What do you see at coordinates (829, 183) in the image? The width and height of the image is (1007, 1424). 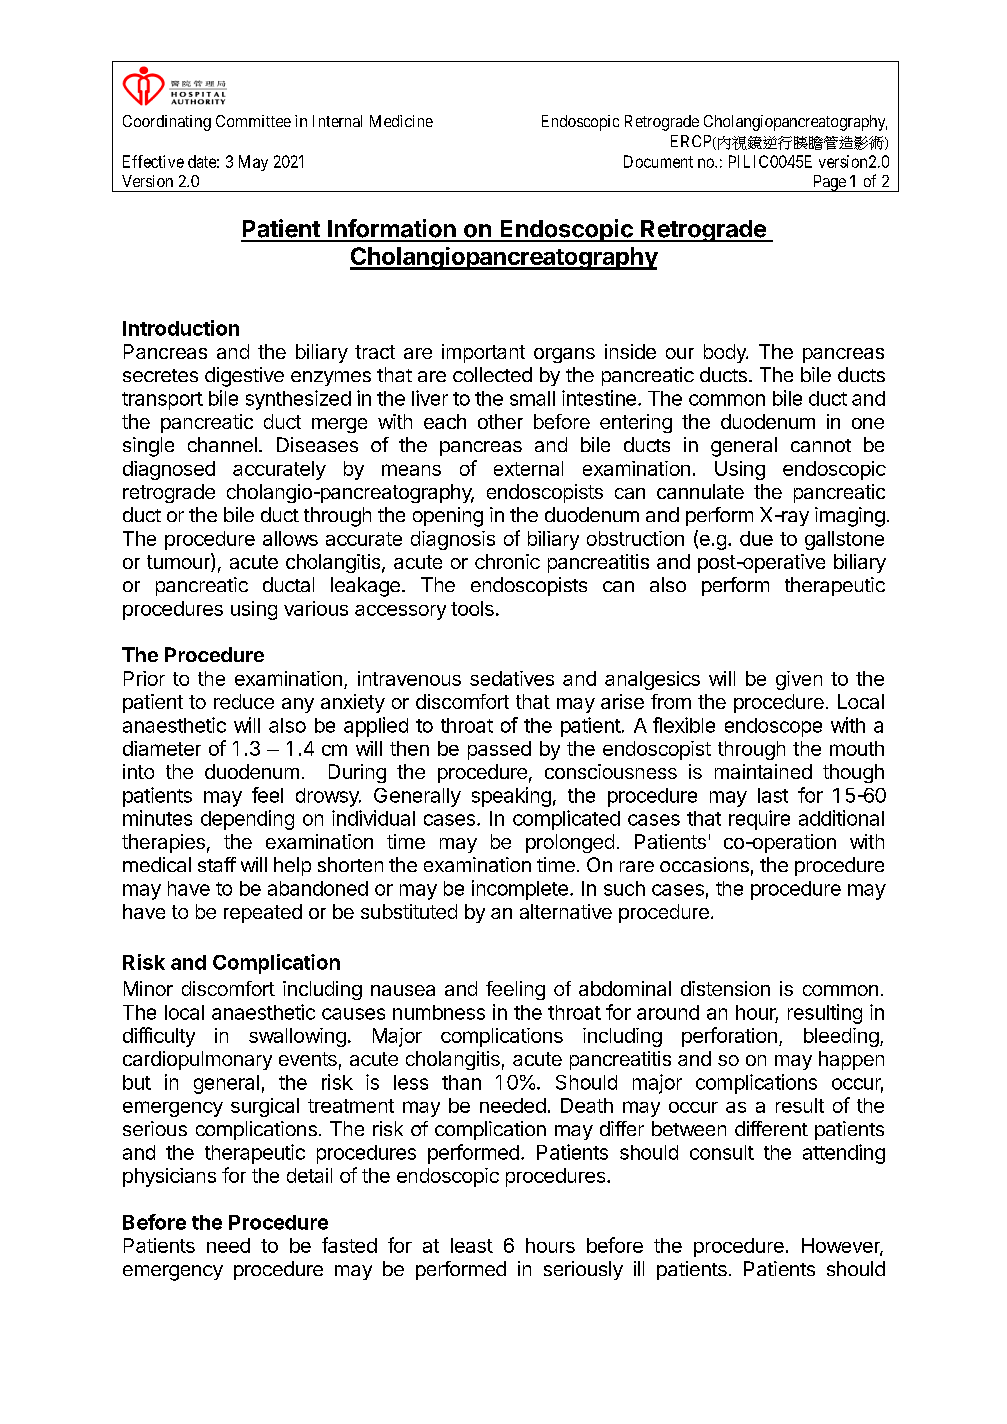 I see `Page` at bounding box center [829, 183].
